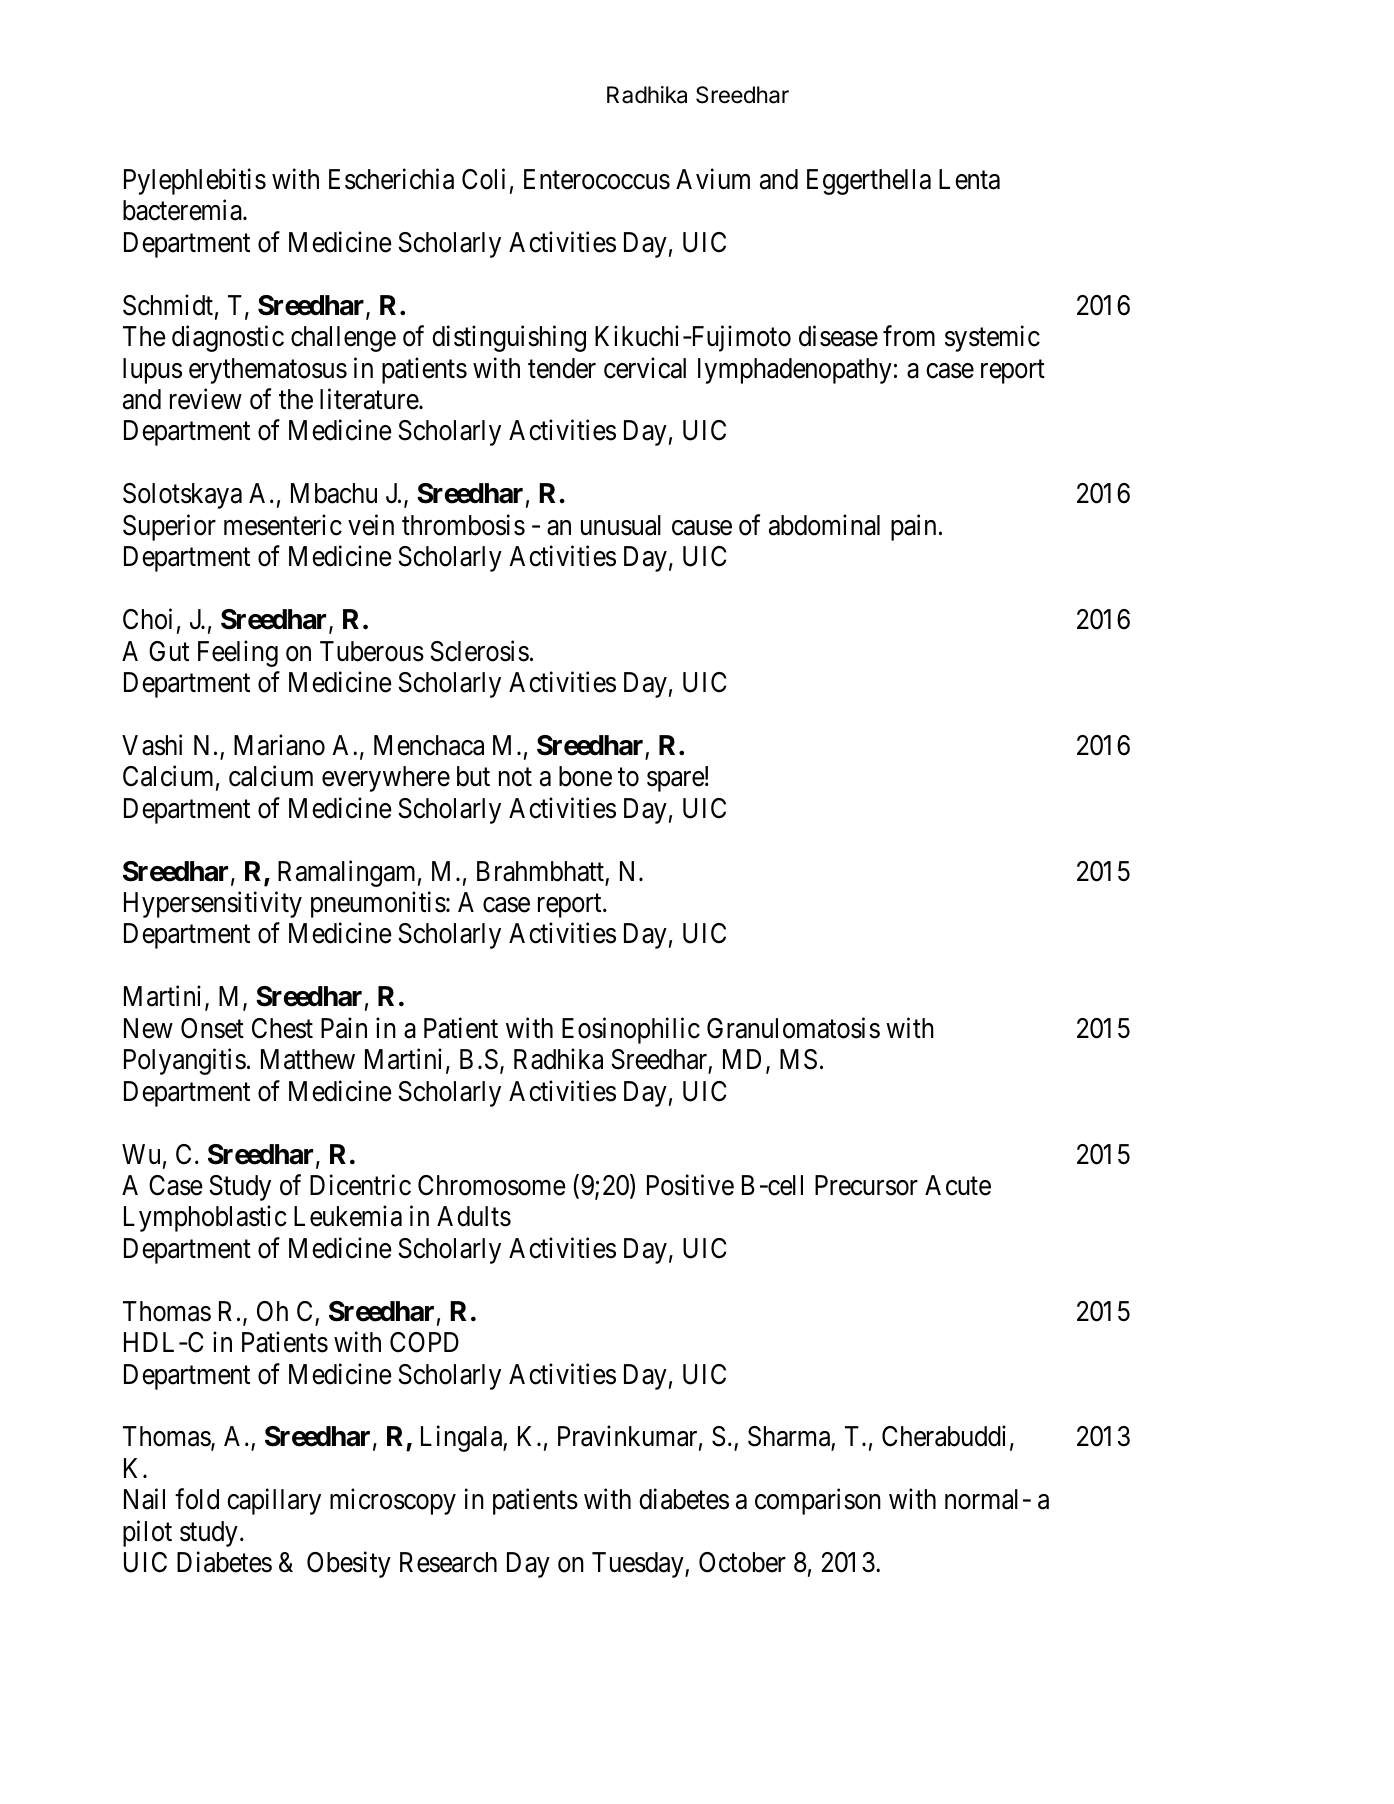  Describe the element at coordinates (213, 904) in the page. I see `Hypersensitivity` at that location.
